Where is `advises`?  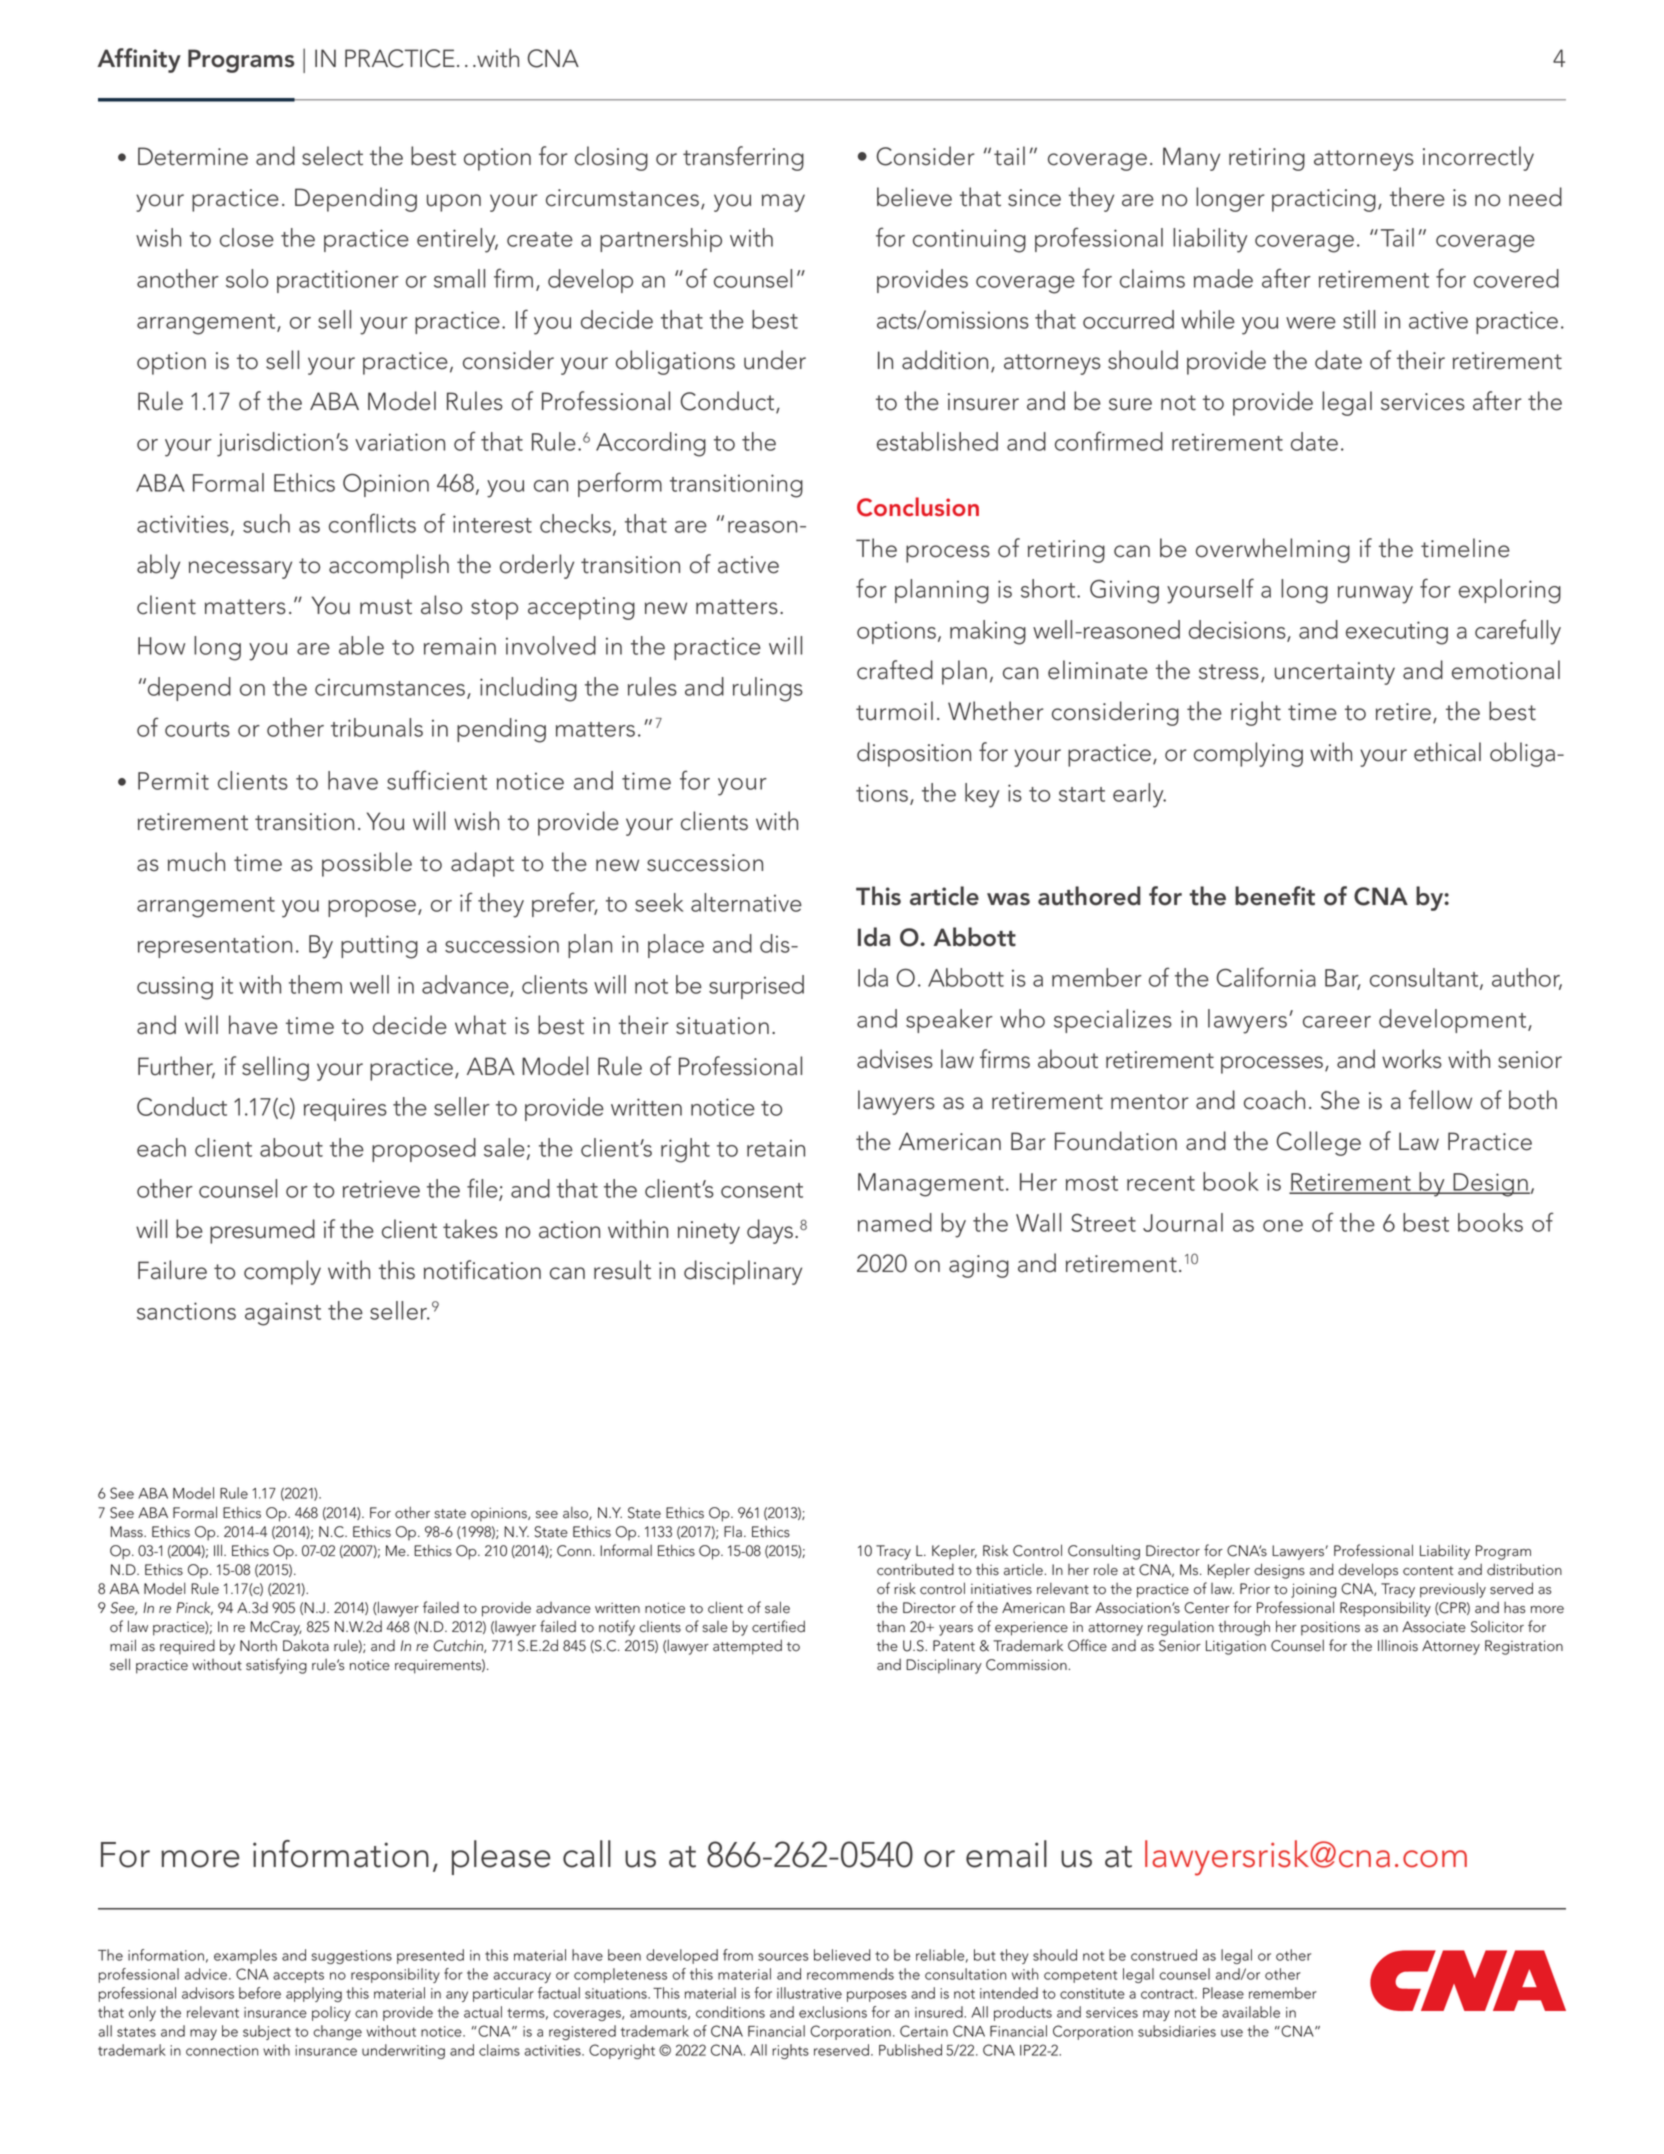
advises is located at coordinates (895, 1059).
